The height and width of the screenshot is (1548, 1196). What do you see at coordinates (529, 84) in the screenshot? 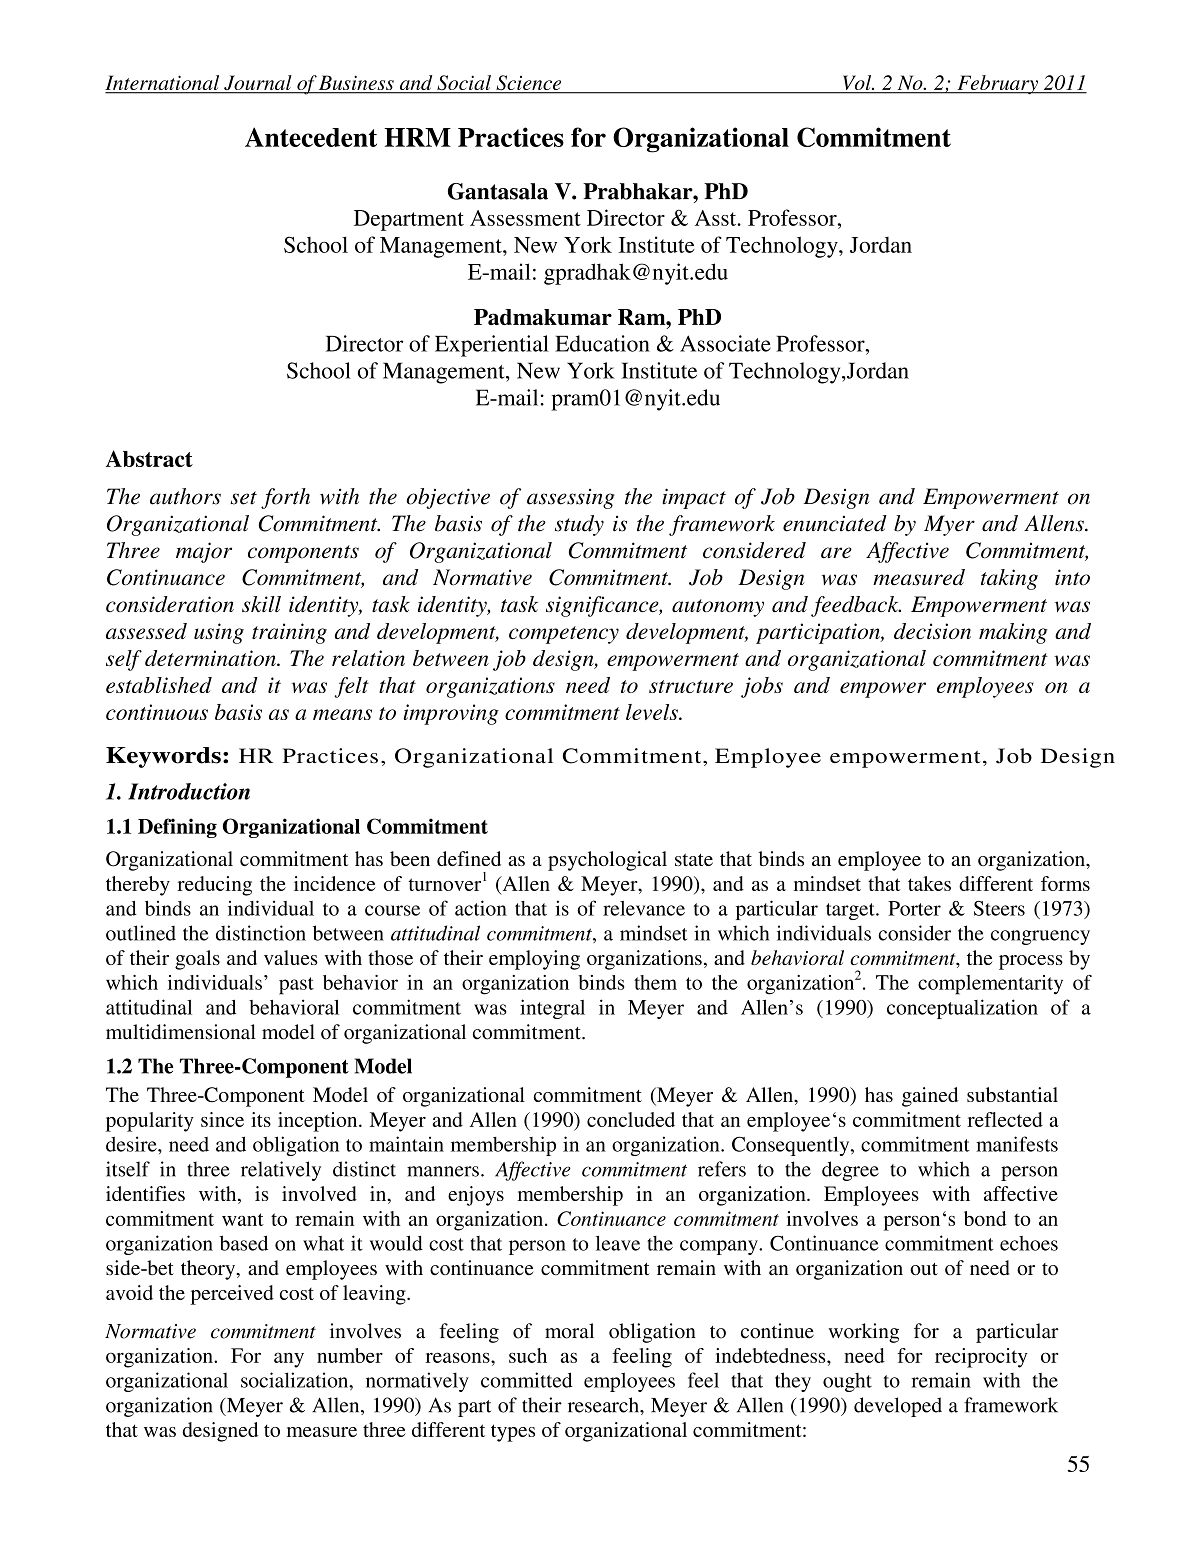
I see `Science` at bounding box center [529, 84].
